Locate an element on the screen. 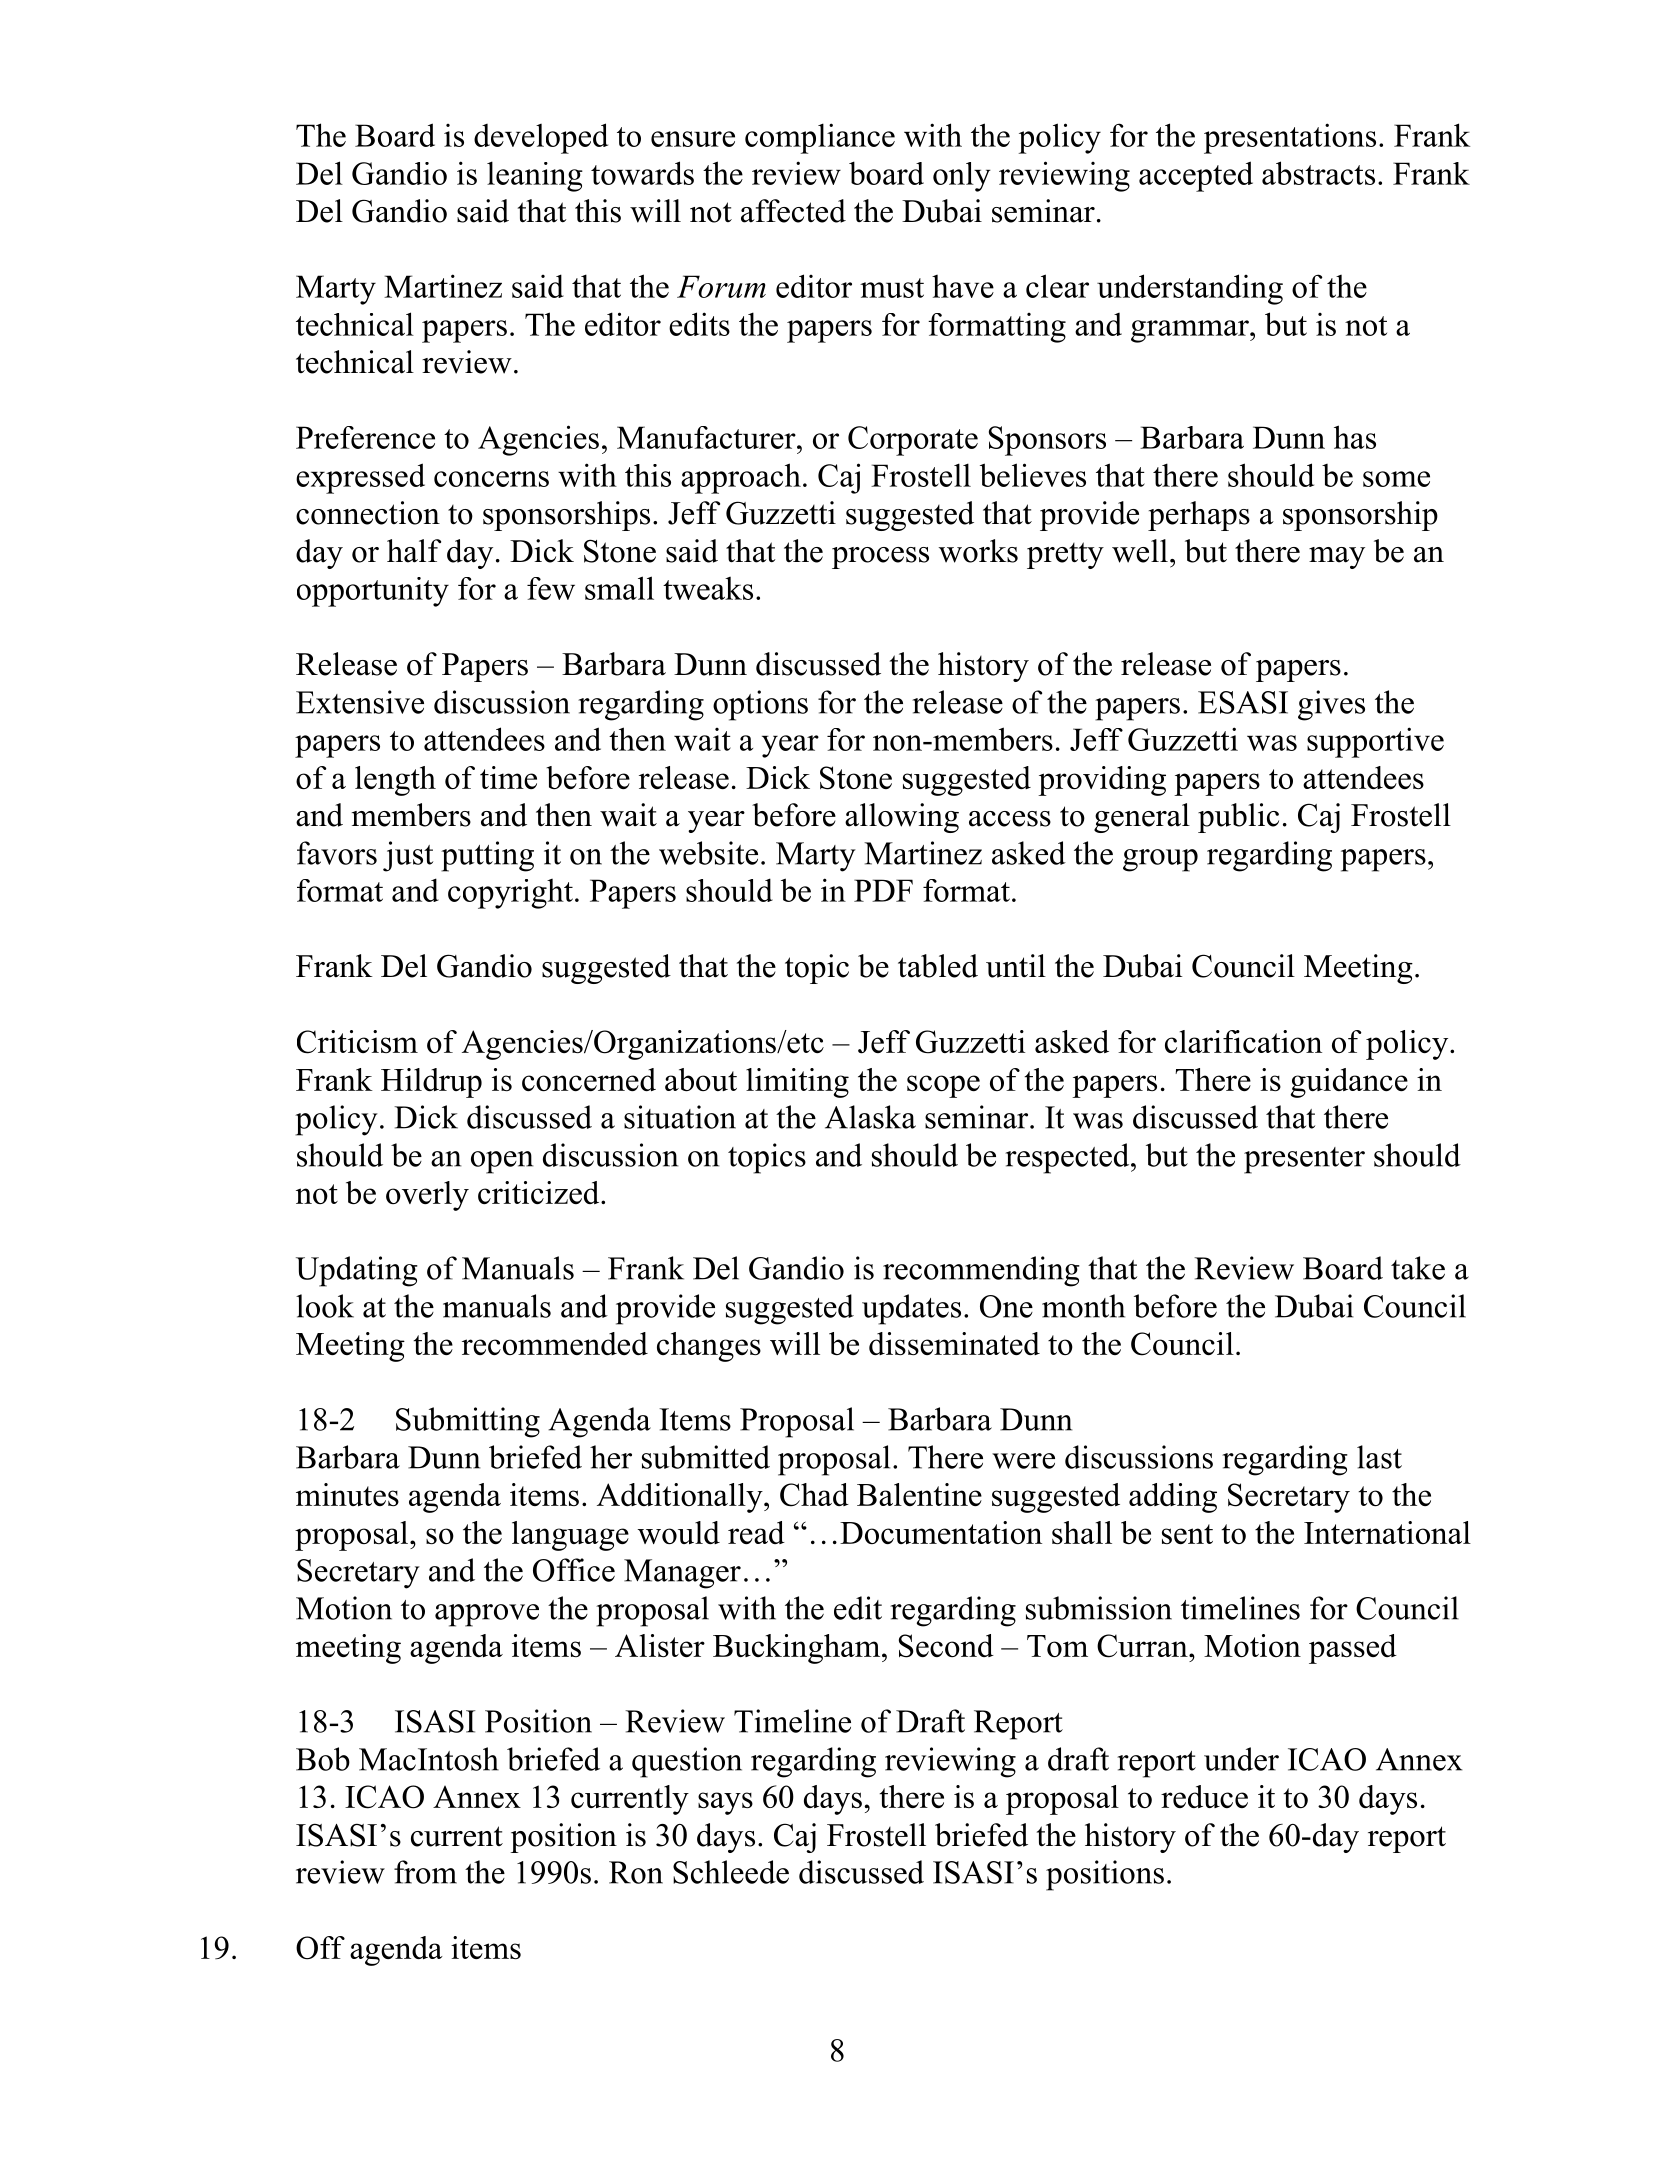  leaning is located at coordinates (535, 176).
